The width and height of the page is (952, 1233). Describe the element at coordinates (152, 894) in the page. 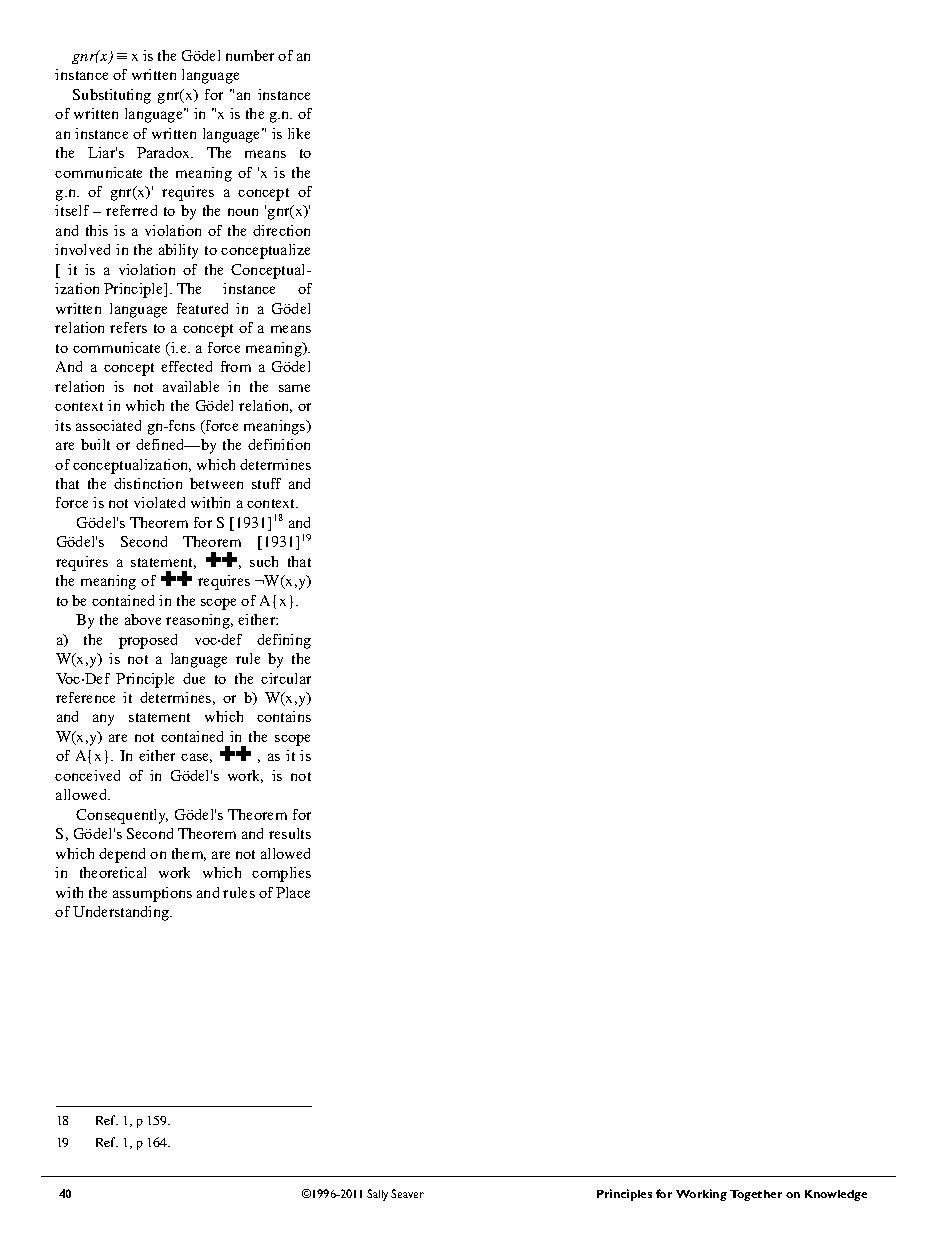

I see `assumptions` at that location.
